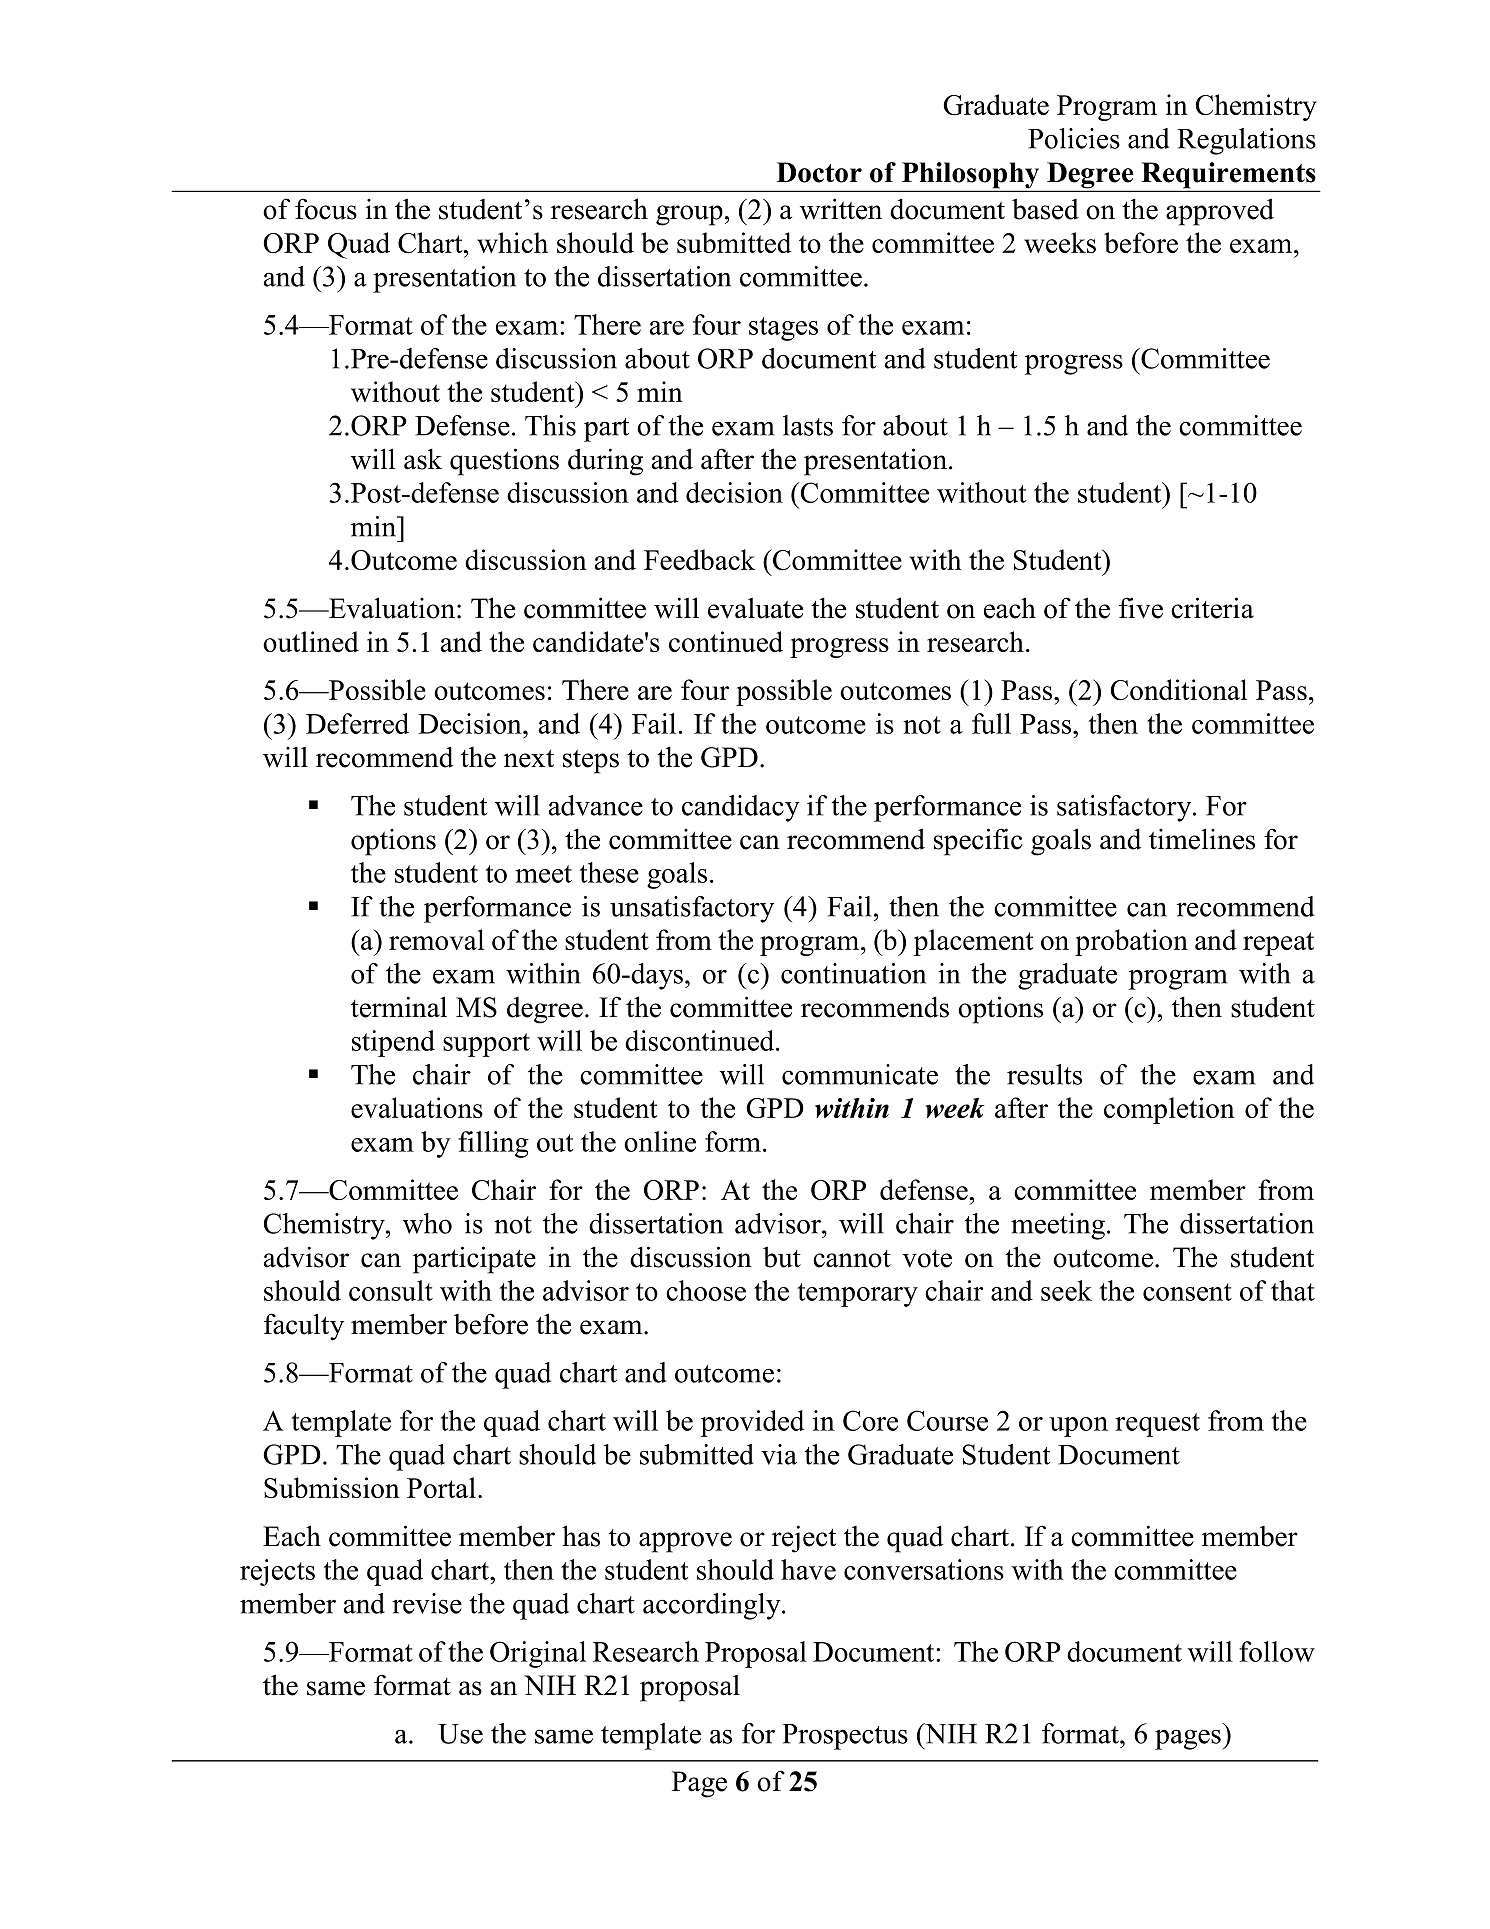 The height and width of the screenshot is (1929, 1490). Describe the element at coordinates (460, 1734) in the screenshot. I see `Use` at that location.
